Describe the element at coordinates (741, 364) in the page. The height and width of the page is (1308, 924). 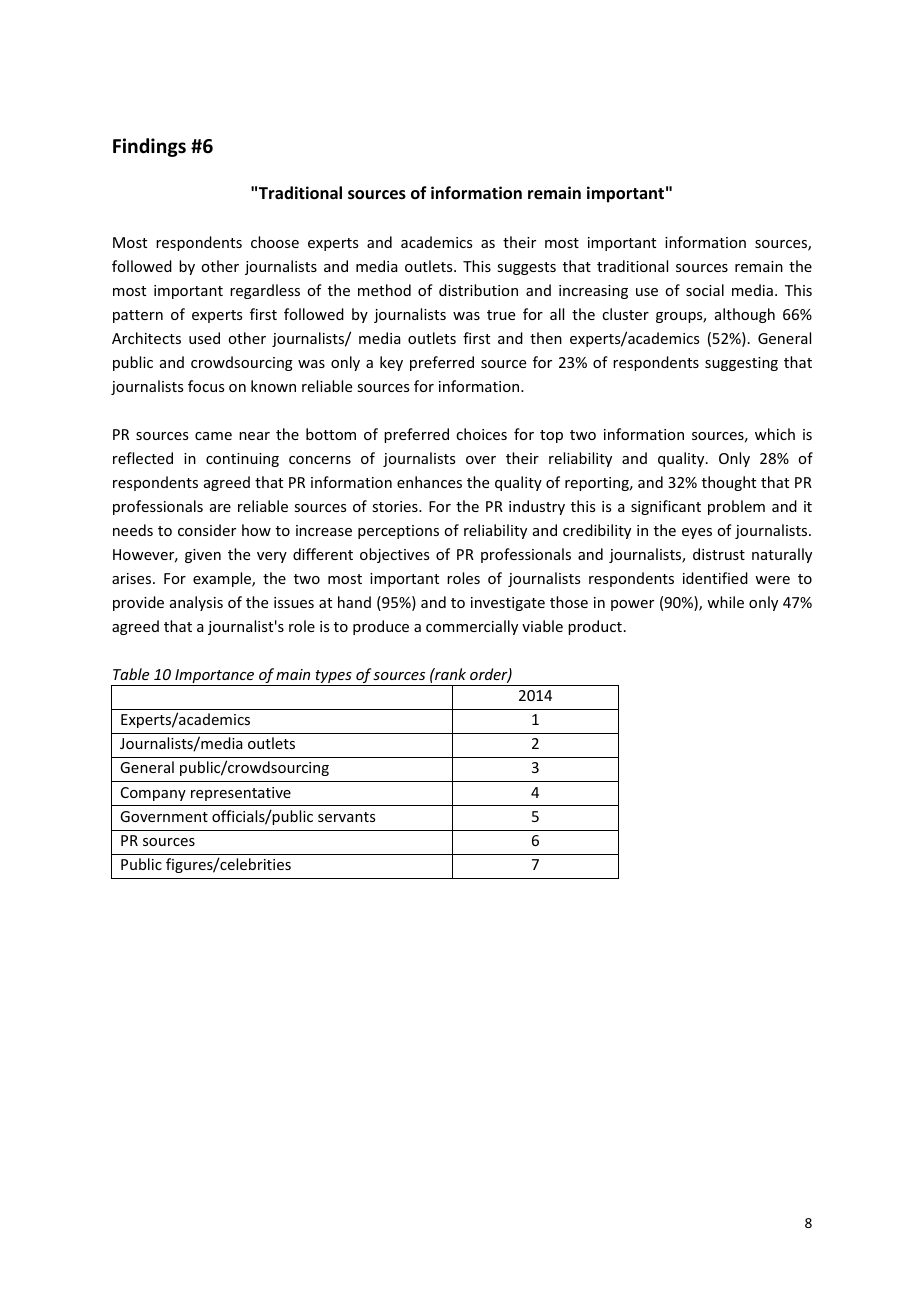
I see `suggesting` at that location.
